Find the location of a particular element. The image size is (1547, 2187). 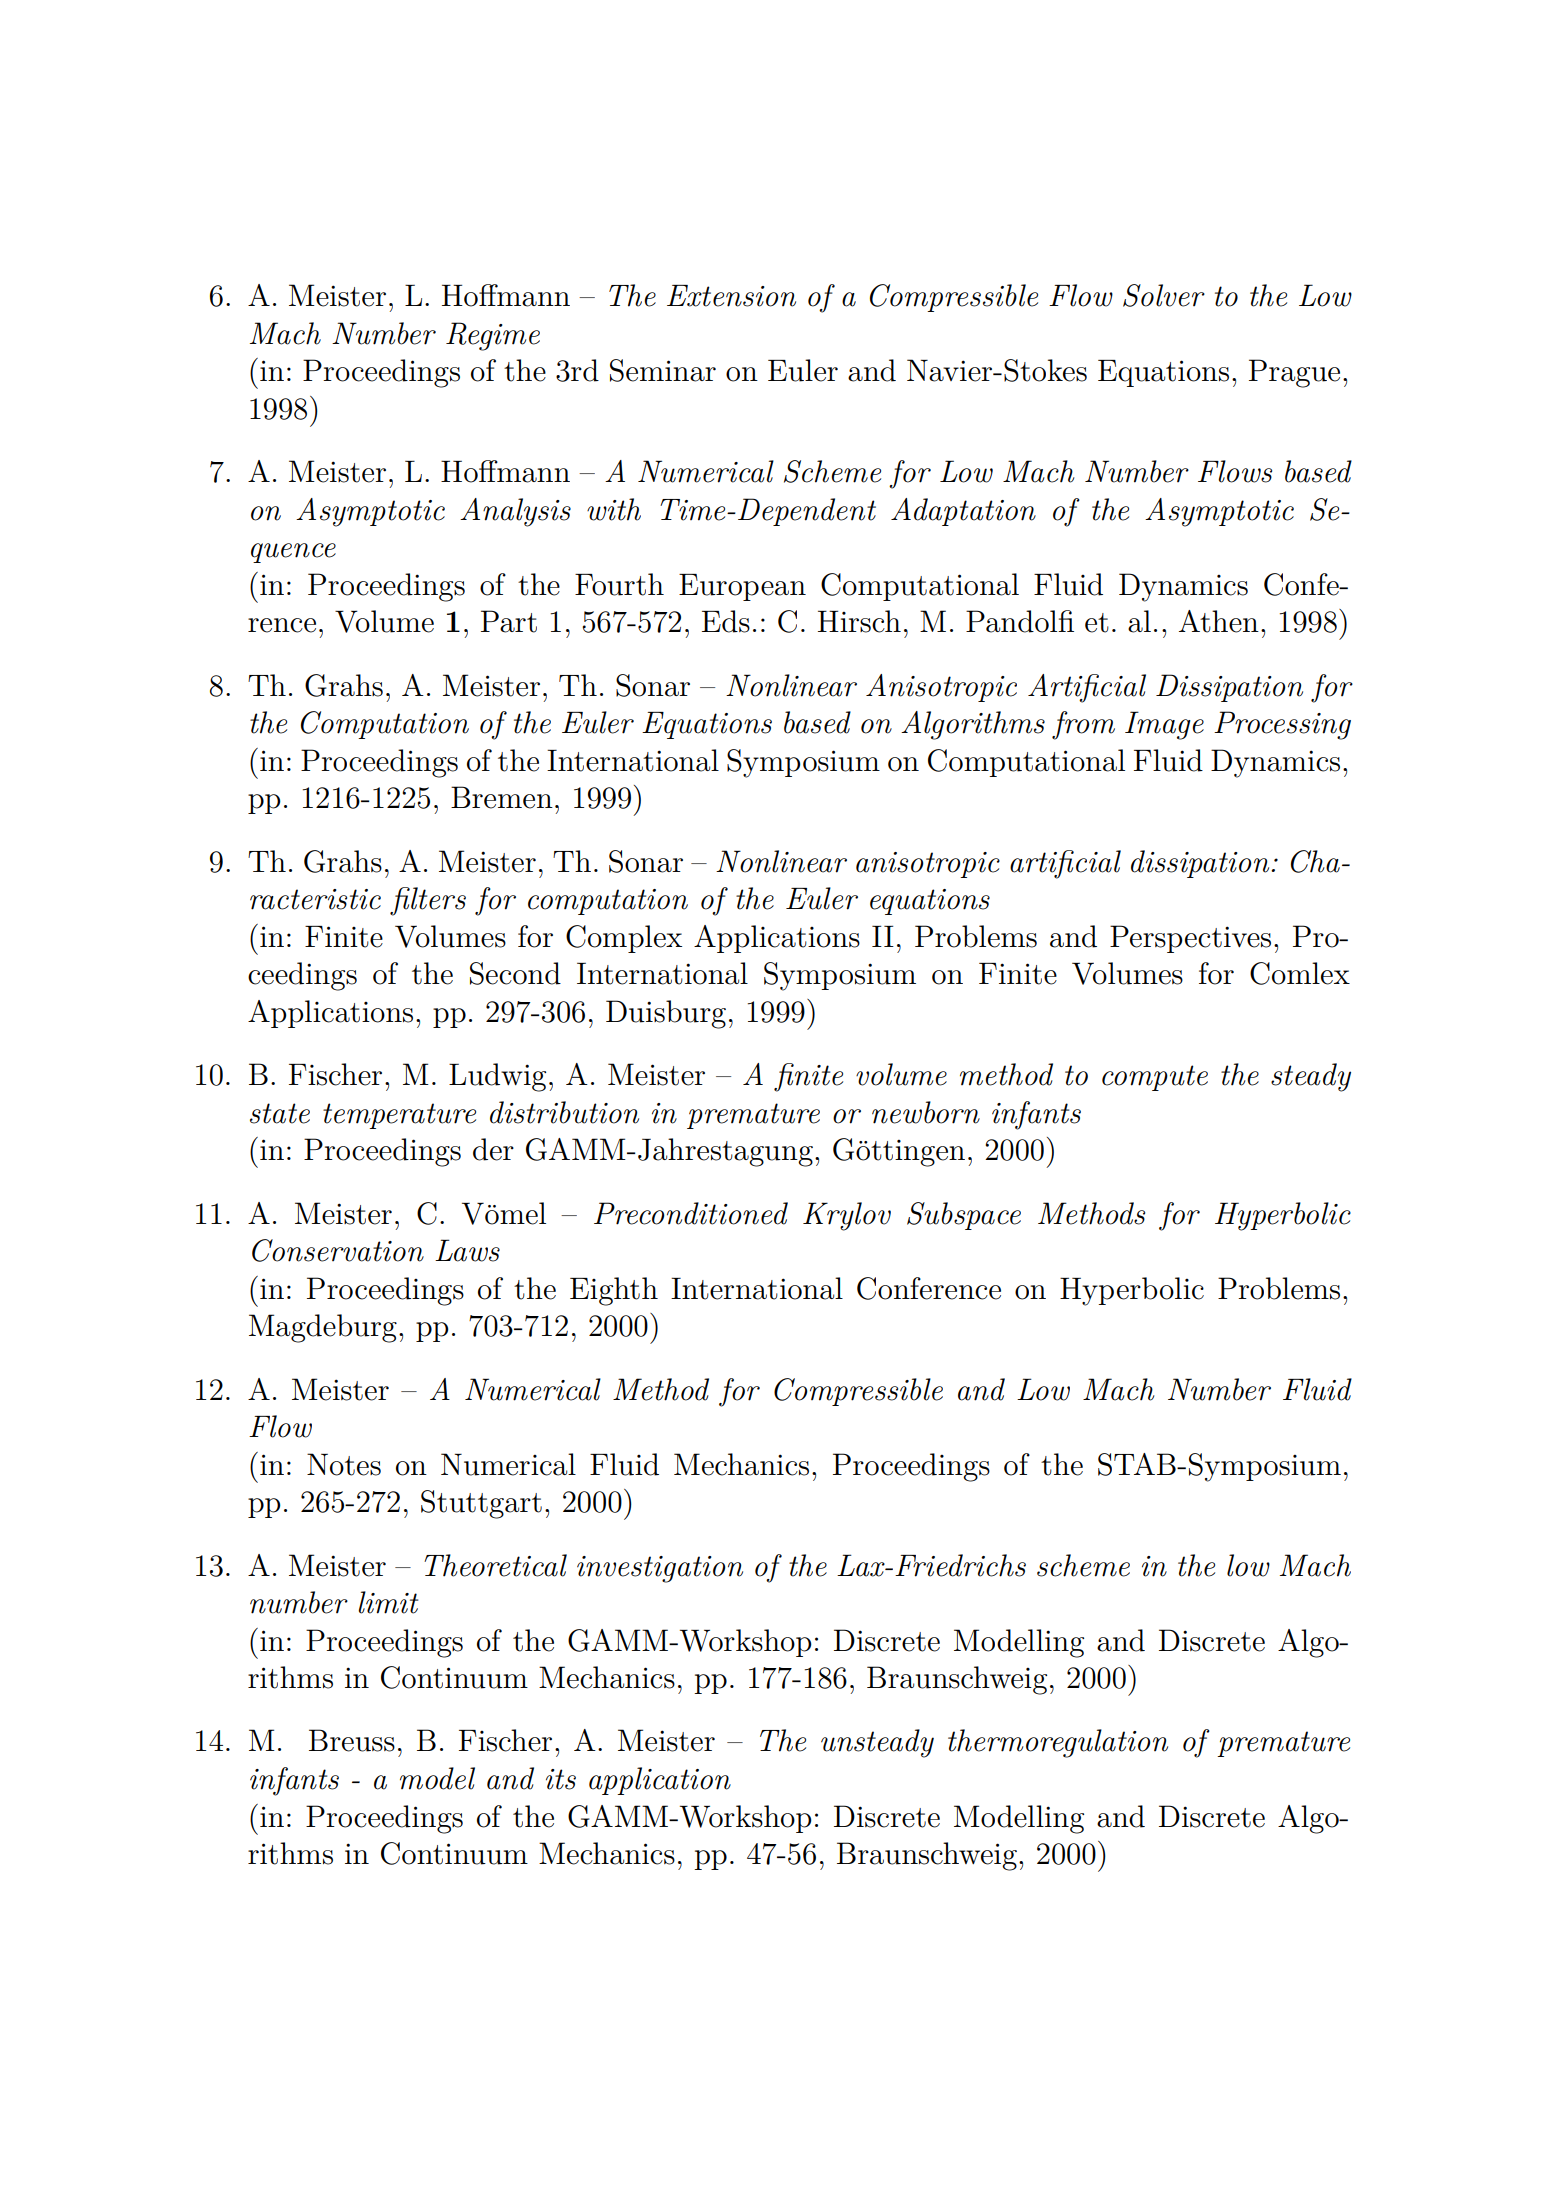

its is located at coordinates (561, 1779).
